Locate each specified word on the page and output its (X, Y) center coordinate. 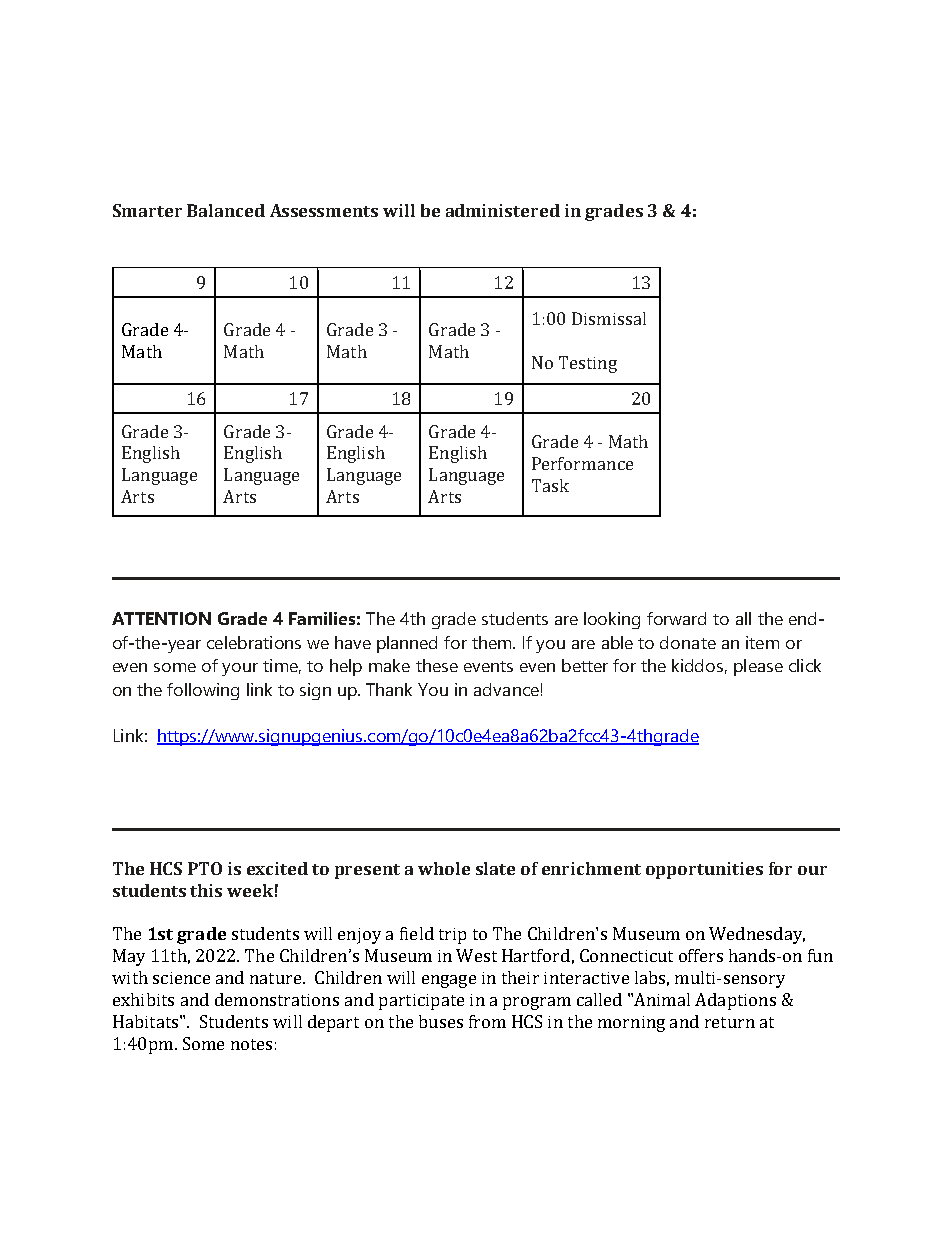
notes (251, 1044)
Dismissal (609, 318)
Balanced (226, 210)
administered (503, 210)
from (487, 1021)
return (730, 1022)
